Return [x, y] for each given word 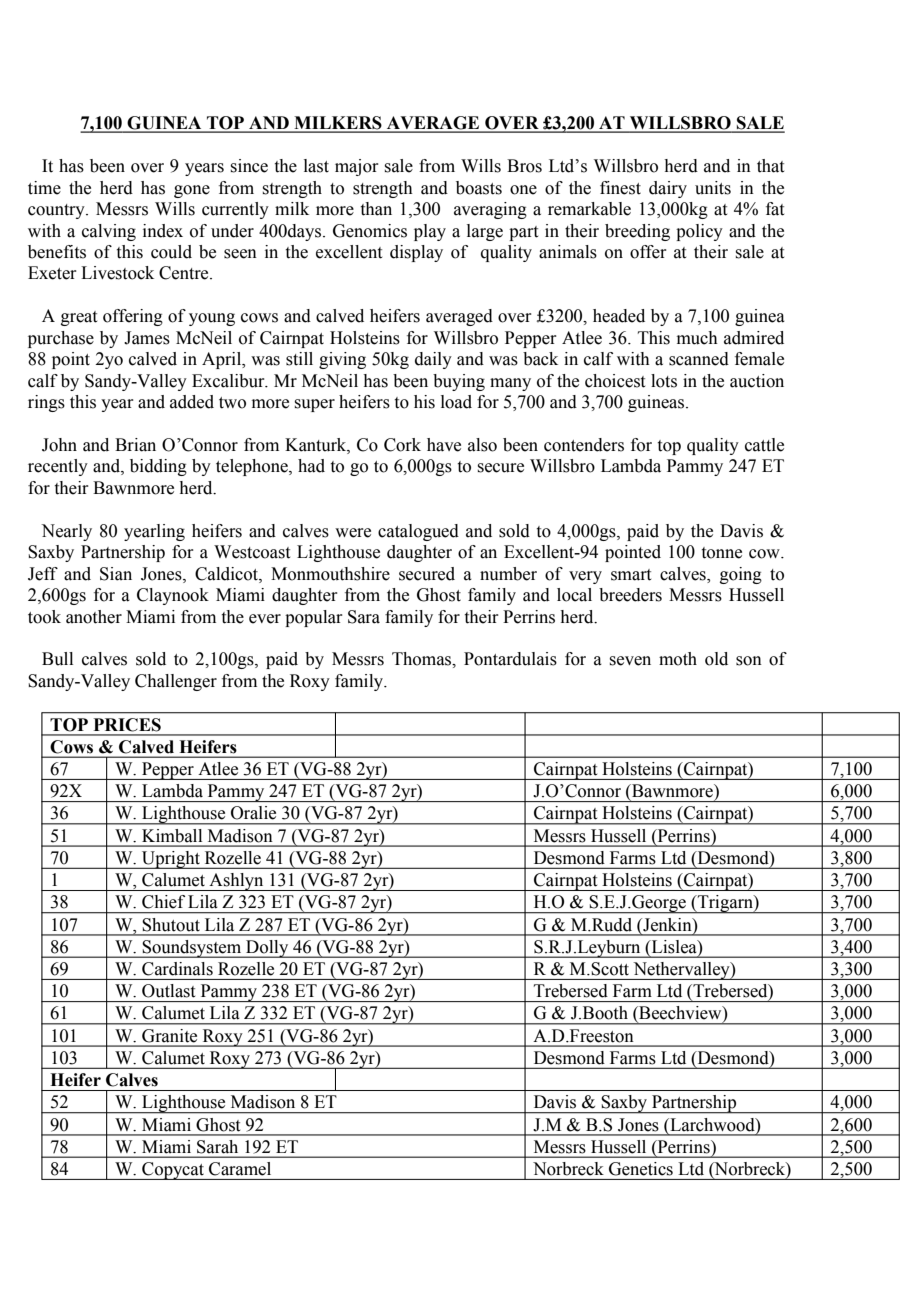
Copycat [173, 1171]
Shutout [171, 924]
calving [109, 232]
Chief [163, 902]
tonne [722, 553]
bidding [158, 467]
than [376, 209]
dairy [668, 189]
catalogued [418, 532]
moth [678, 659]
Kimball [172, 835]
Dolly [267, 949]
